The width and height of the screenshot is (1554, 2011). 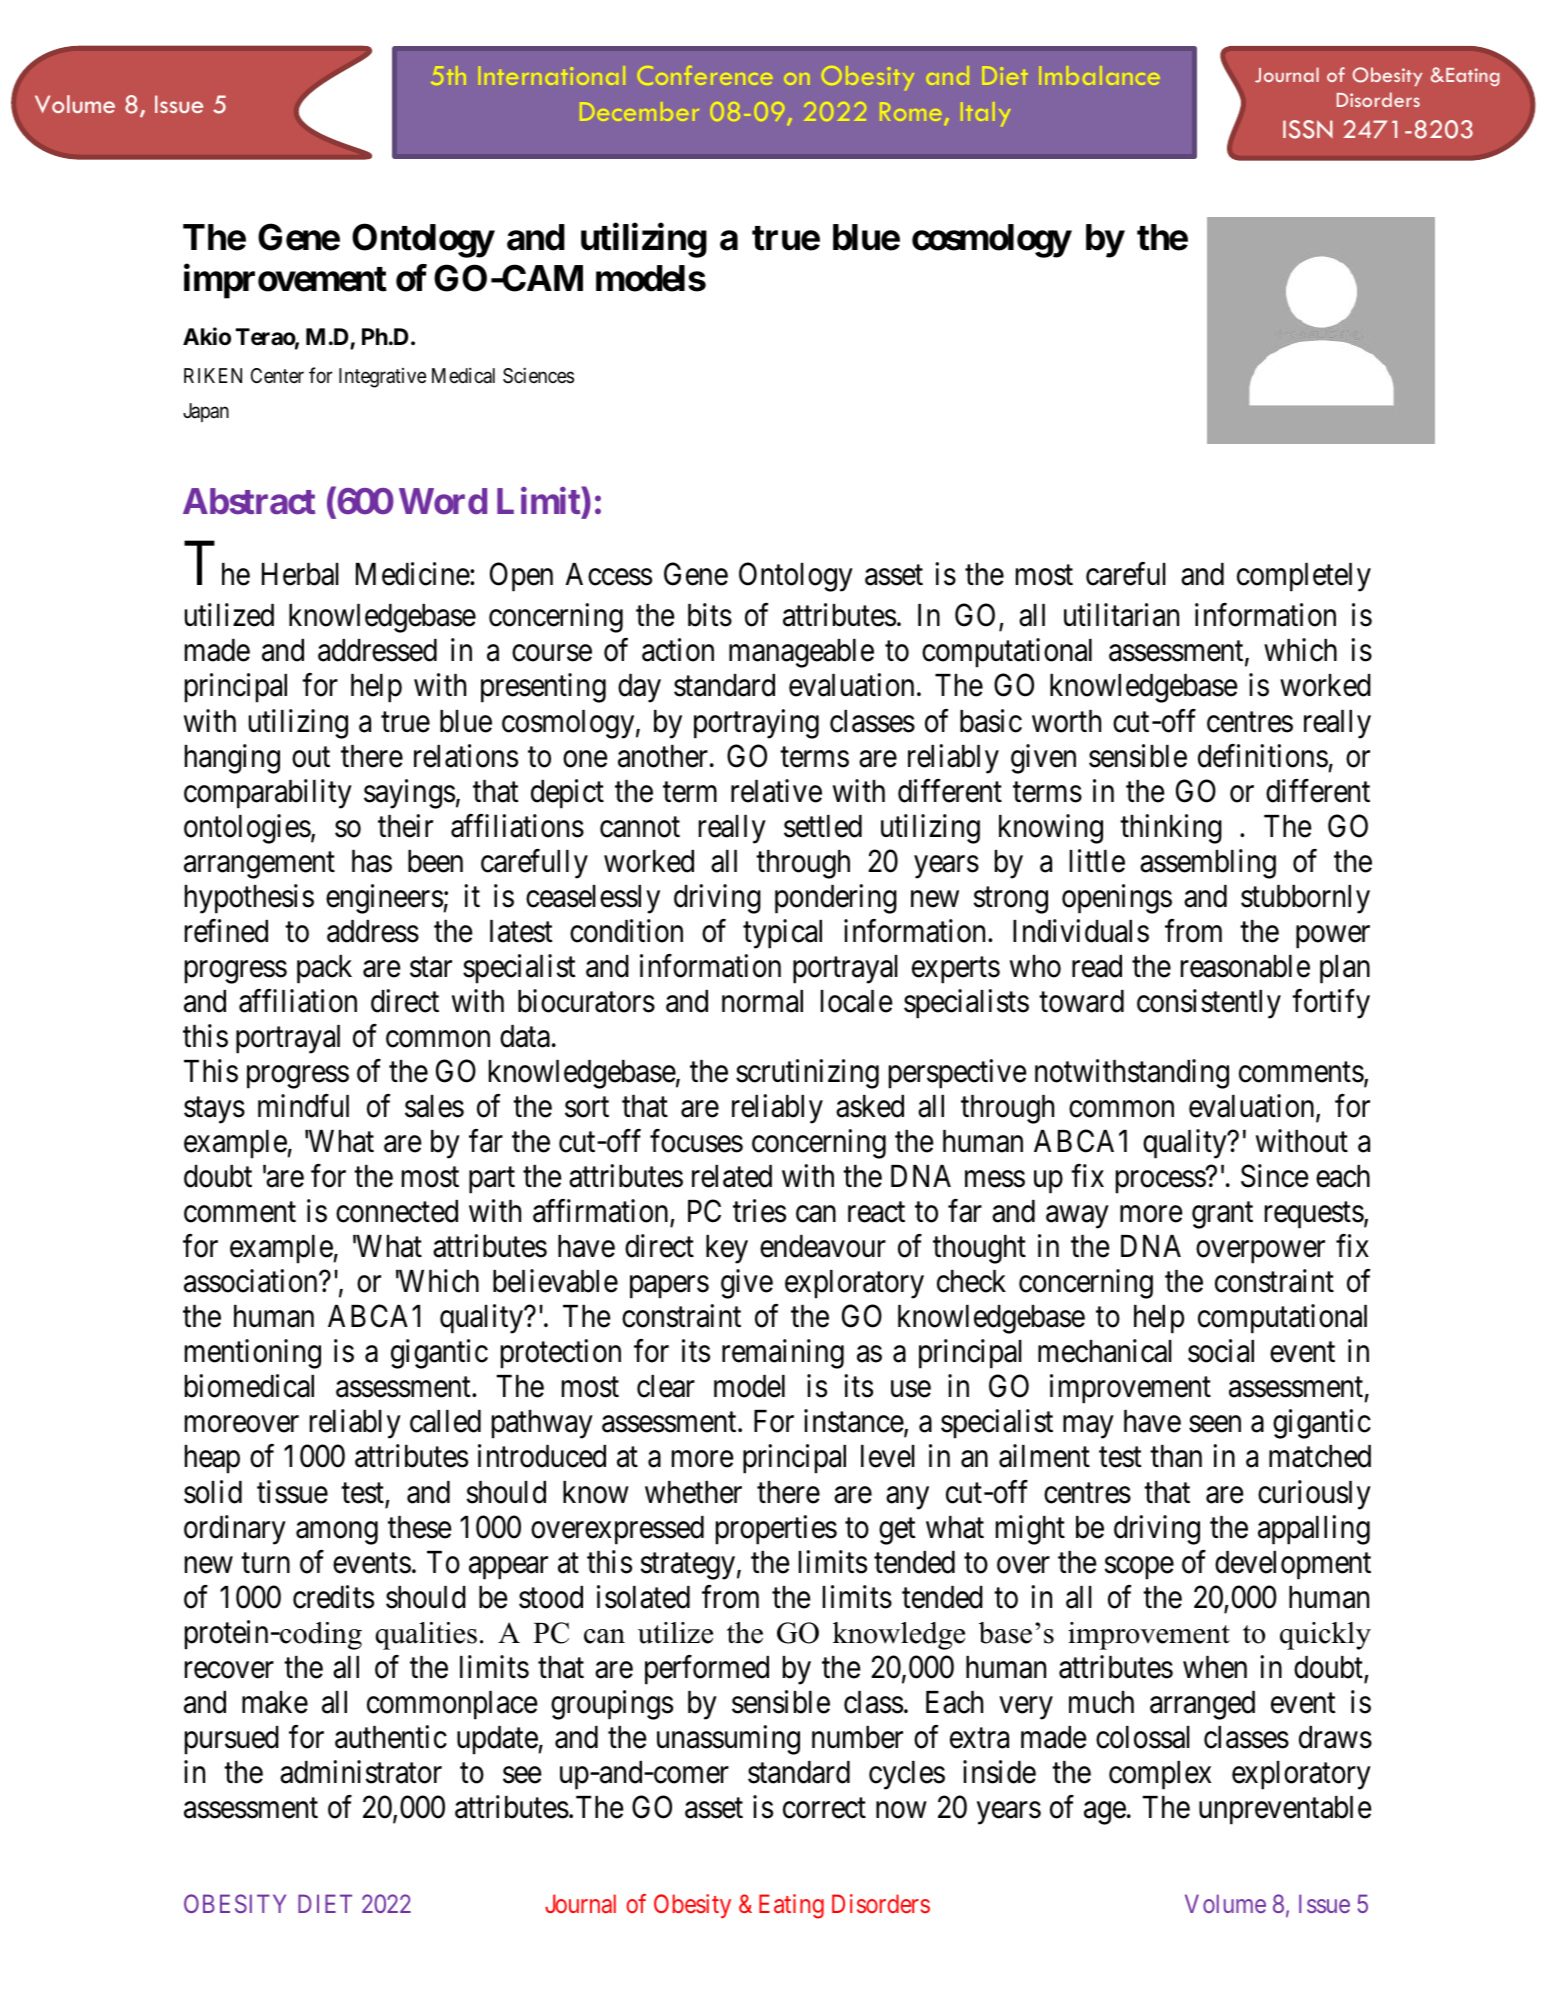 What do you see at coordinates (232, 759) in the screenshot?
I see `hanging` at bounding box center [232, 759].
